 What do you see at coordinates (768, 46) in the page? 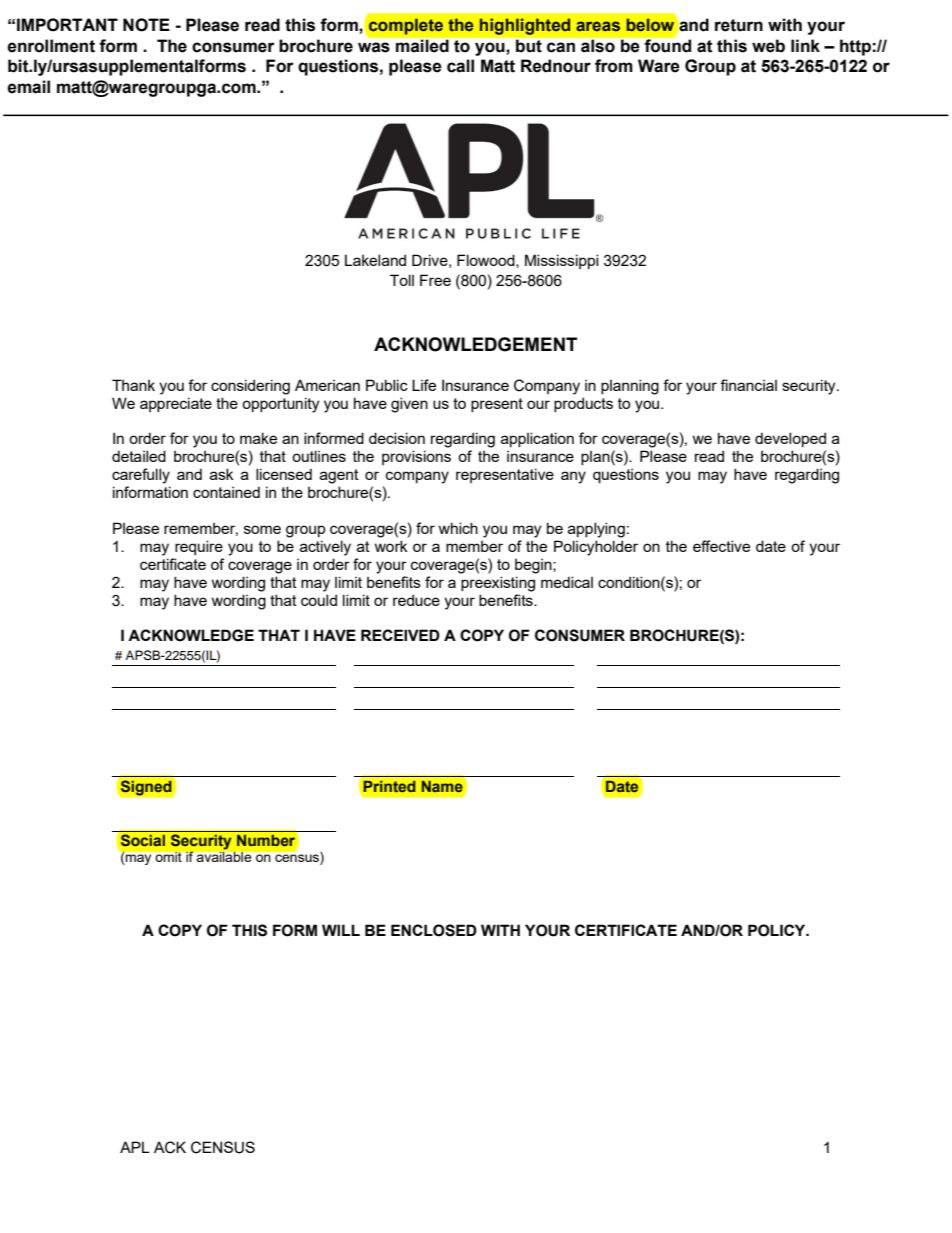
I see `web` at bounding box center [768, 46].
